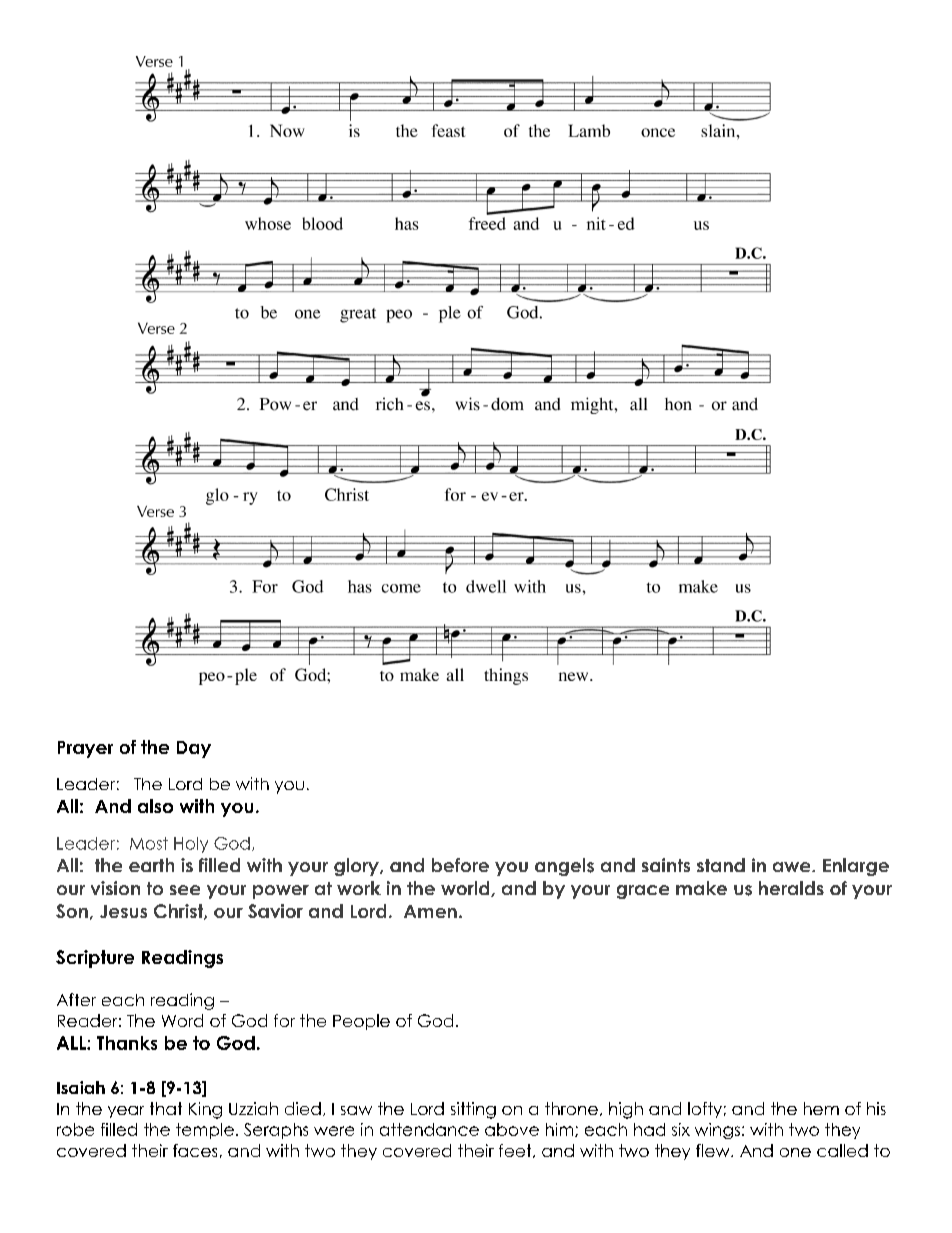 The image size is (952, 1233). Describe the element at coordinates (791, 888) in the document. I see `heralds` at that location.
